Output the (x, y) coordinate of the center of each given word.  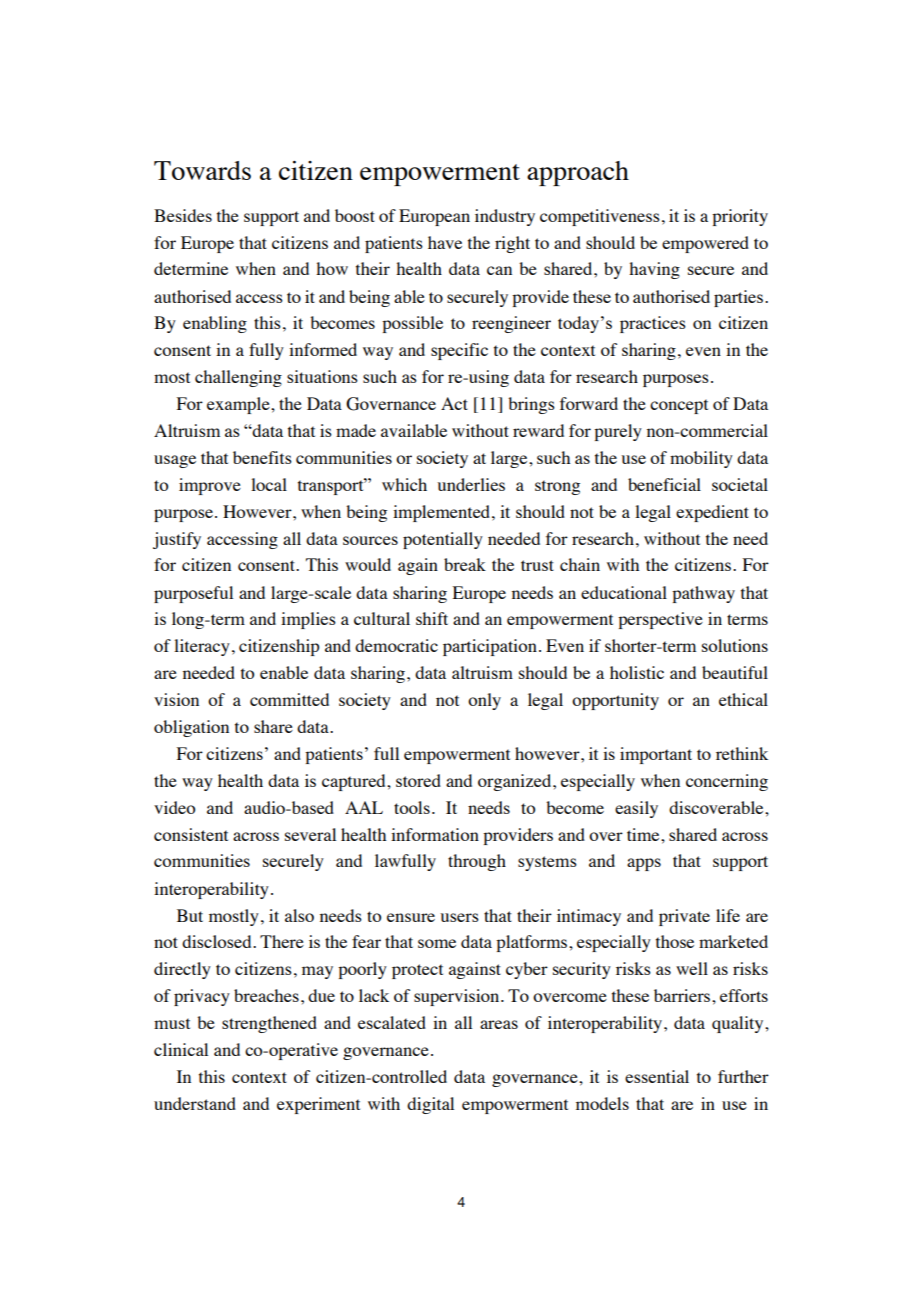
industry (505, 217)
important (656, 755)
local (269, 484)
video (174, 807)
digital (430, 1105)
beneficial (664, 484)
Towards (202, 170)
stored (418, 780)
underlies (471, 484)
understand (195, 1103)
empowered (705, 244)
